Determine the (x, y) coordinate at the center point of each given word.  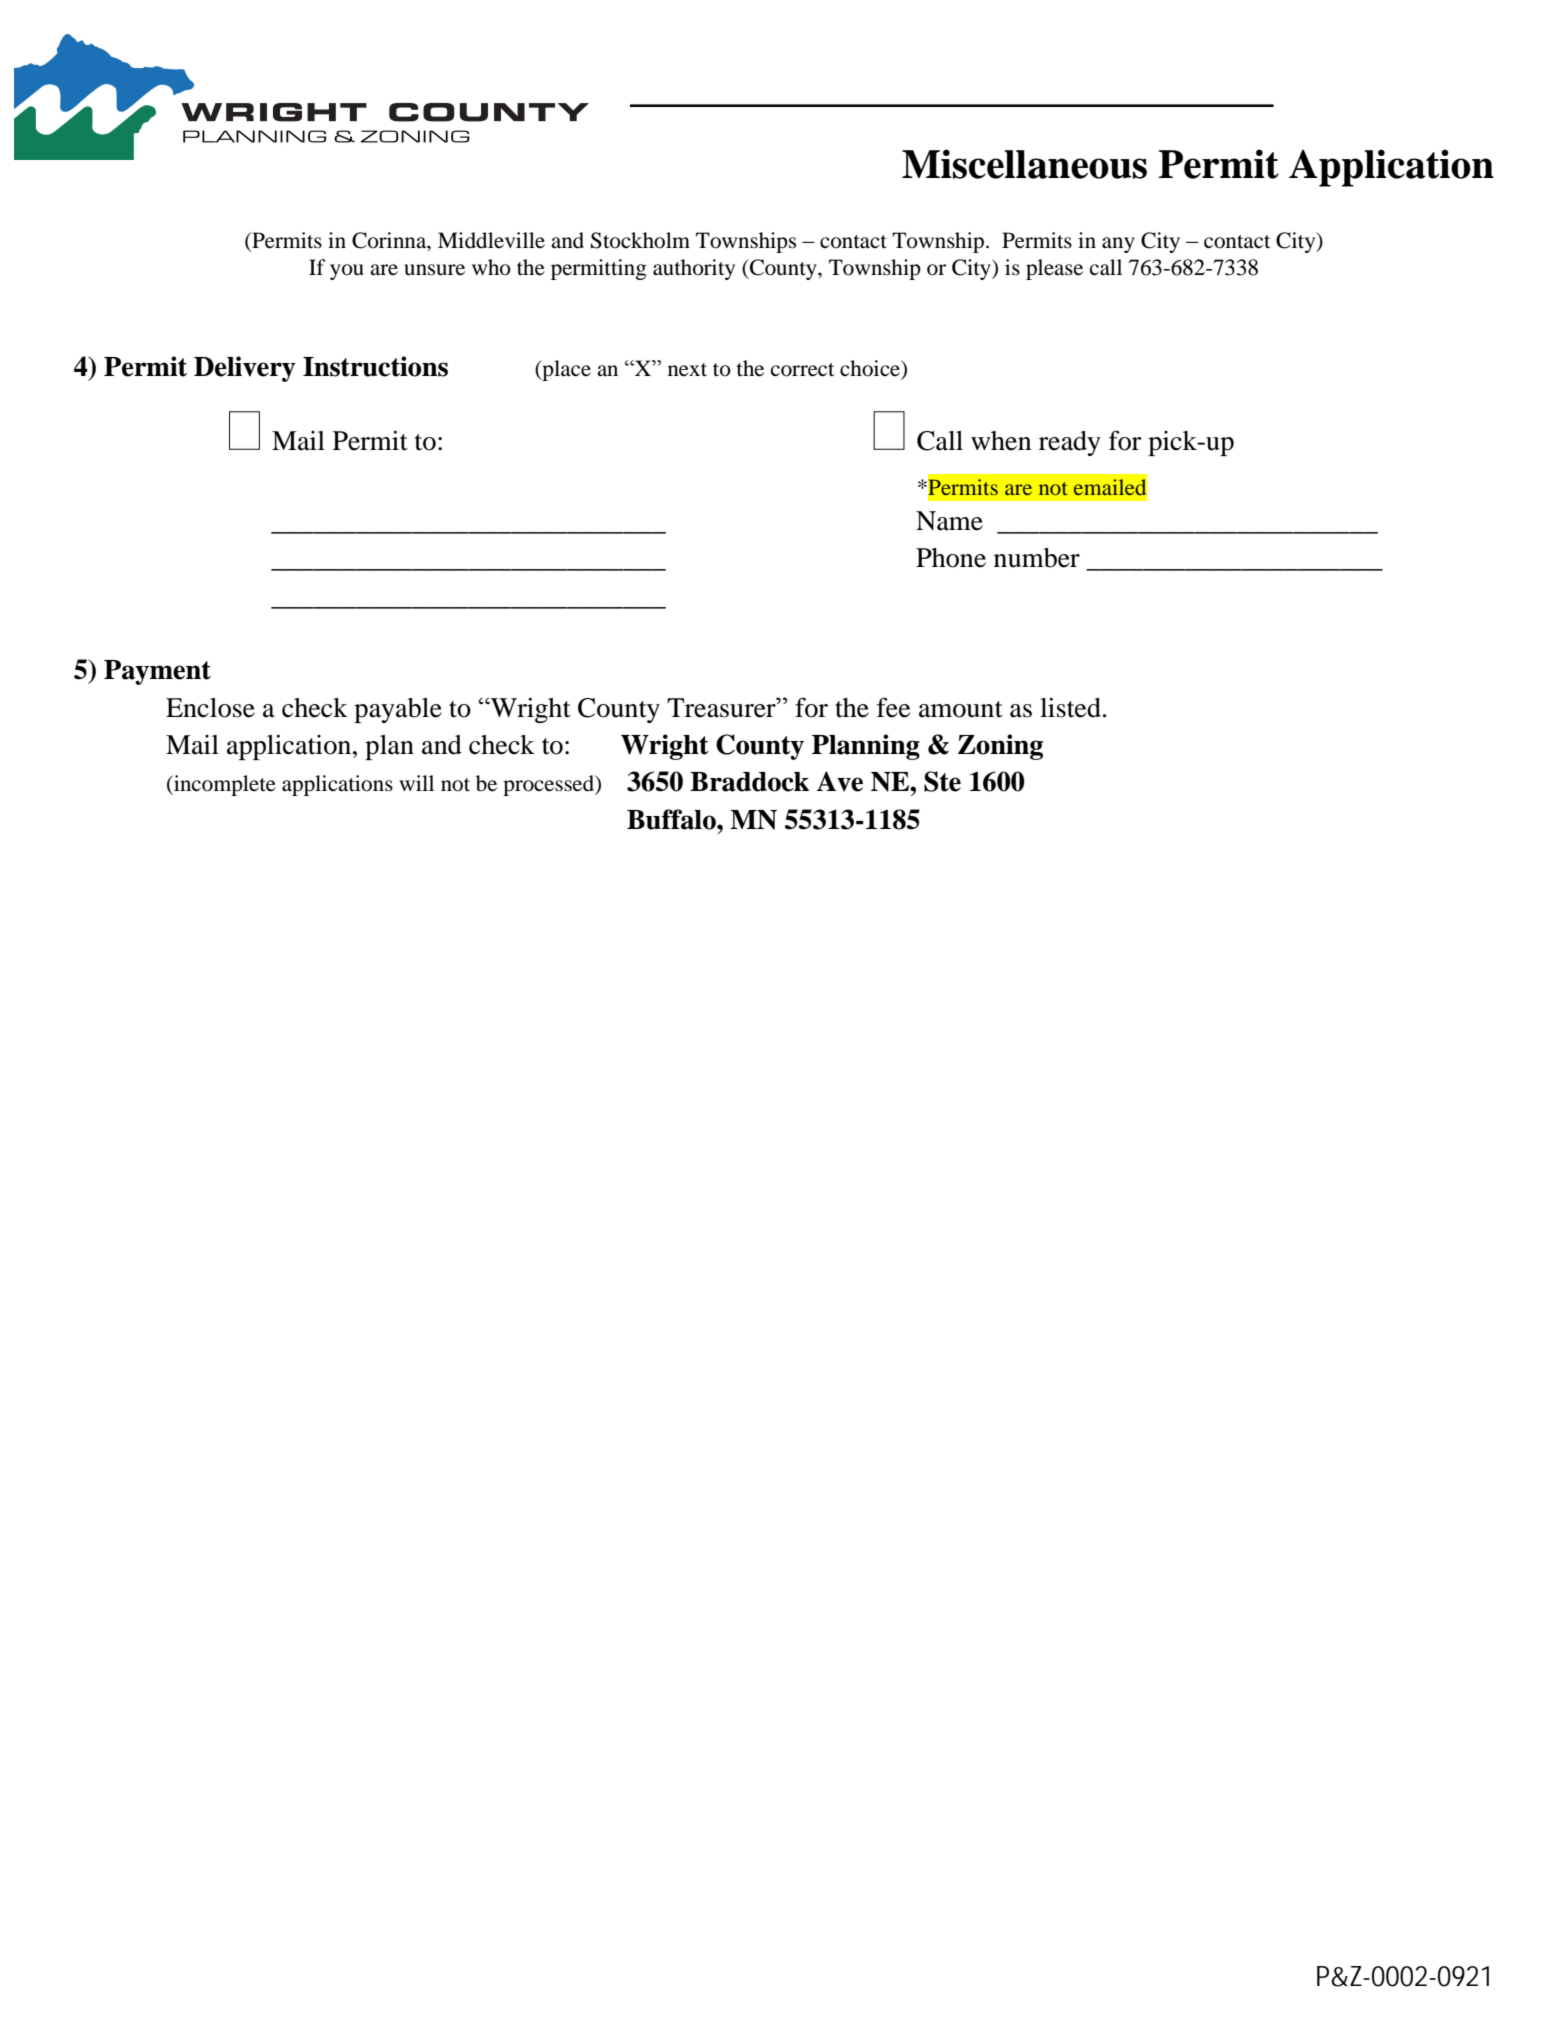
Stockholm (640, 240)
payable (398, 710)
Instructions (375, 366)
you (347, 272)
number (1037, 558)
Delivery (245, 369)
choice (871, 369)
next (687, 370)
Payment (157, 672)
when (1001, 441)
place (565, 370)
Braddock (749, 782)
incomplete (224, 785)
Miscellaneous (1024, 164)
